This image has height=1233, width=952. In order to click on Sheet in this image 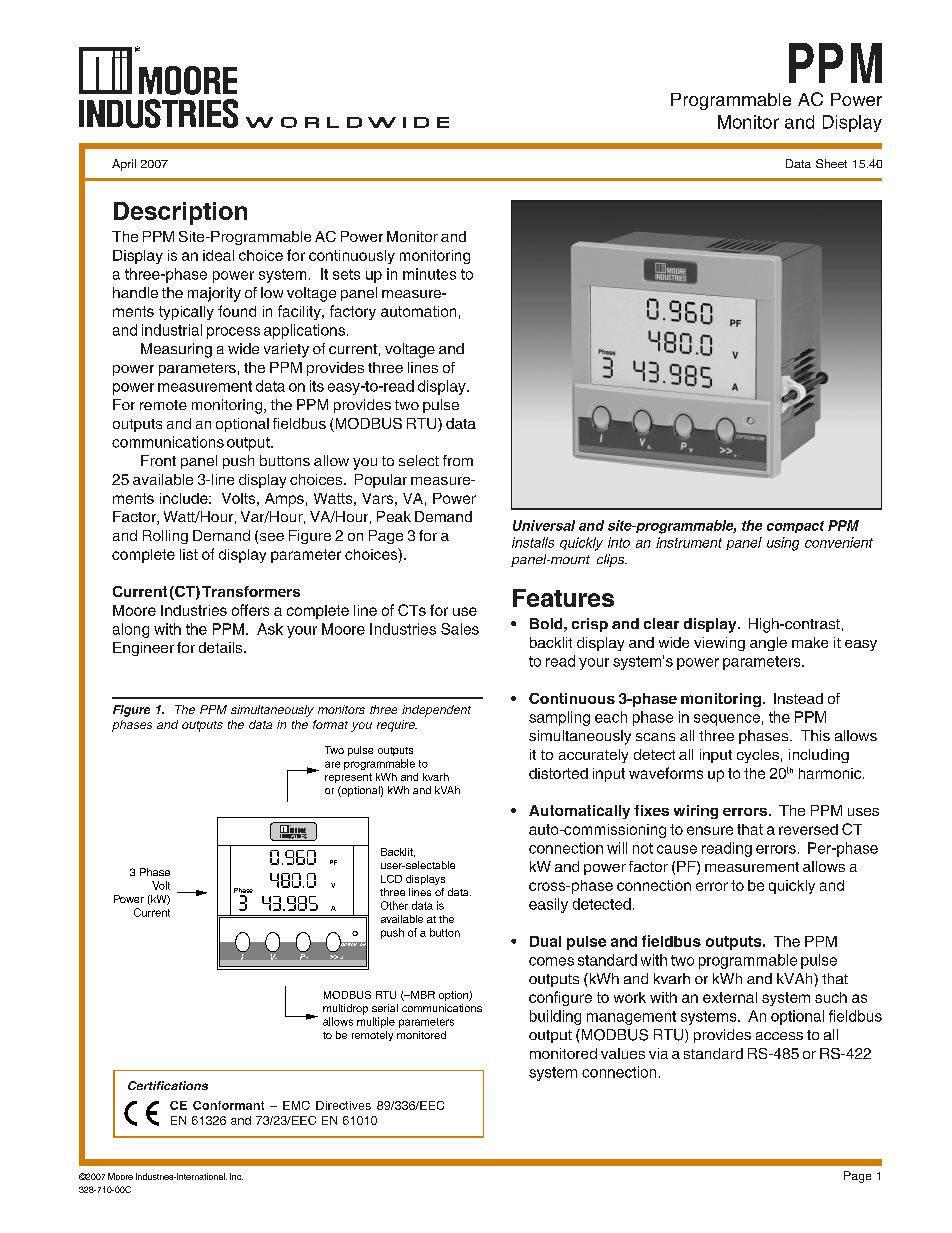, I will do `click(831, 163)`.
